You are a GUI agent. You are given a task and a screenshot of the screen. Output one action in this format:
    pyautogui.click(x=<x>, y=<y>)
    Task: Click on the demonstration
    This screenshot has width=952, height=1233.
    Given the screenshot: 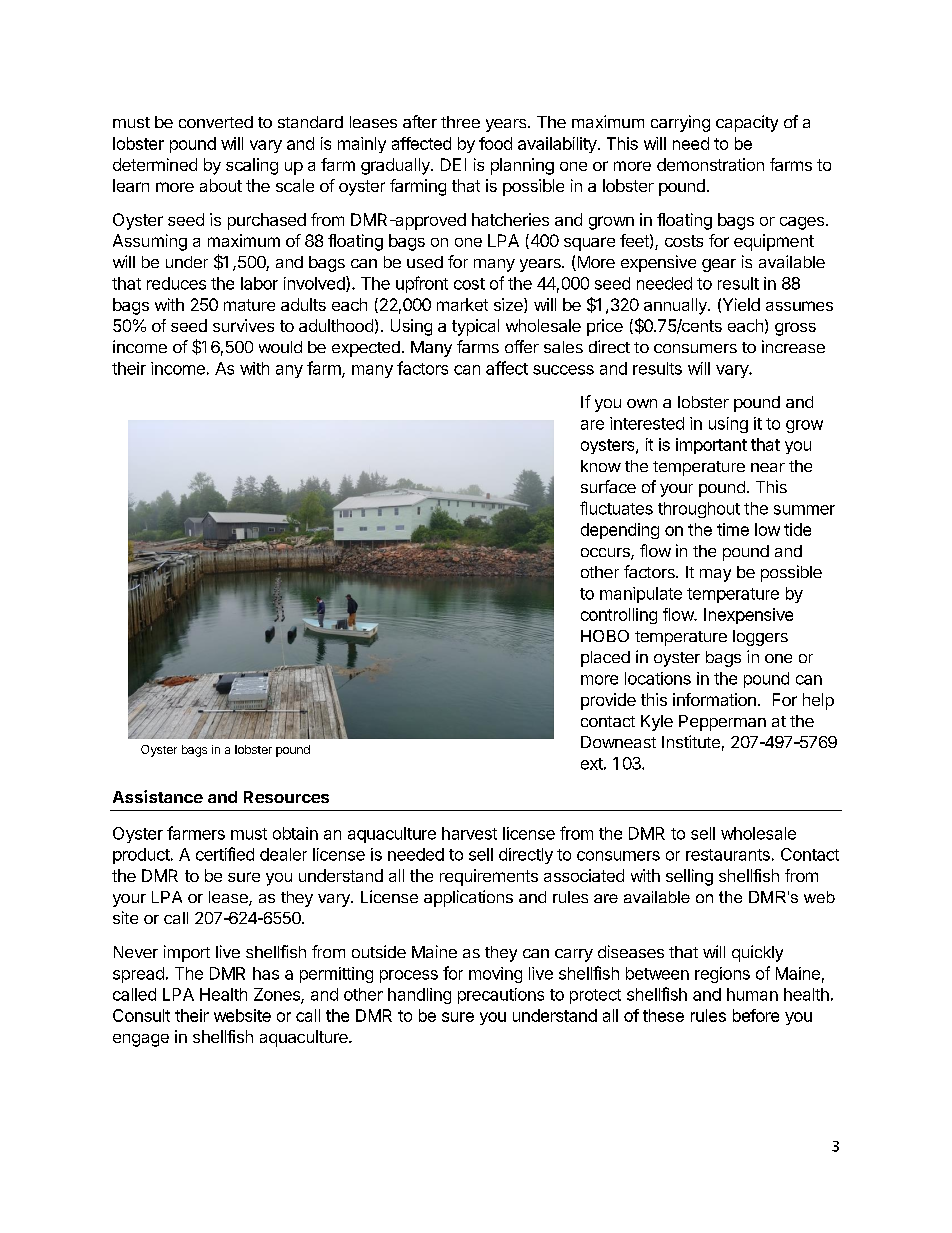 What is the action you would take?
    pyautogui.click(x=710, y=164)
